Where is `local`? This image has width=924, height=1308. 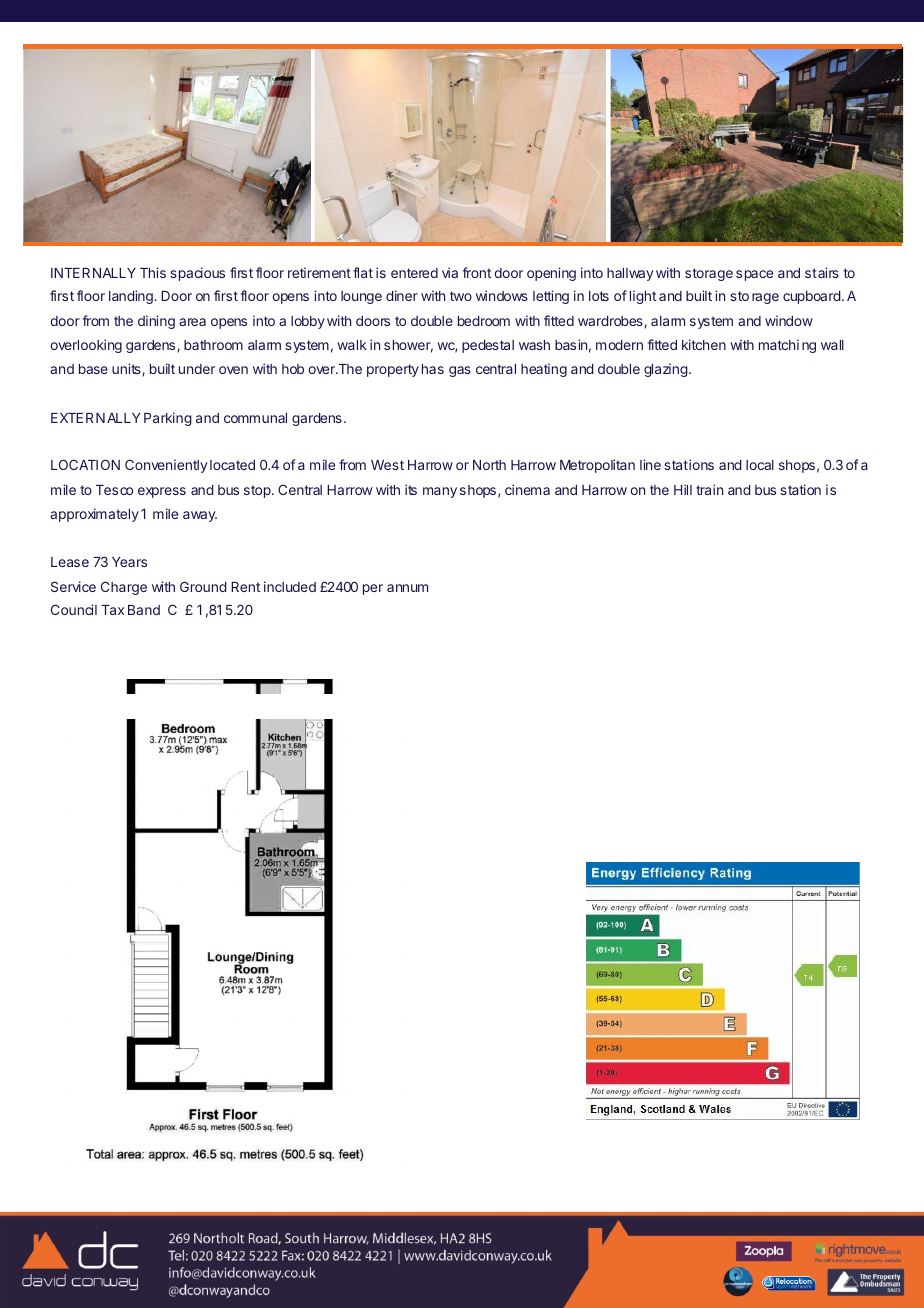 local is located at coordinates (760, 465).
